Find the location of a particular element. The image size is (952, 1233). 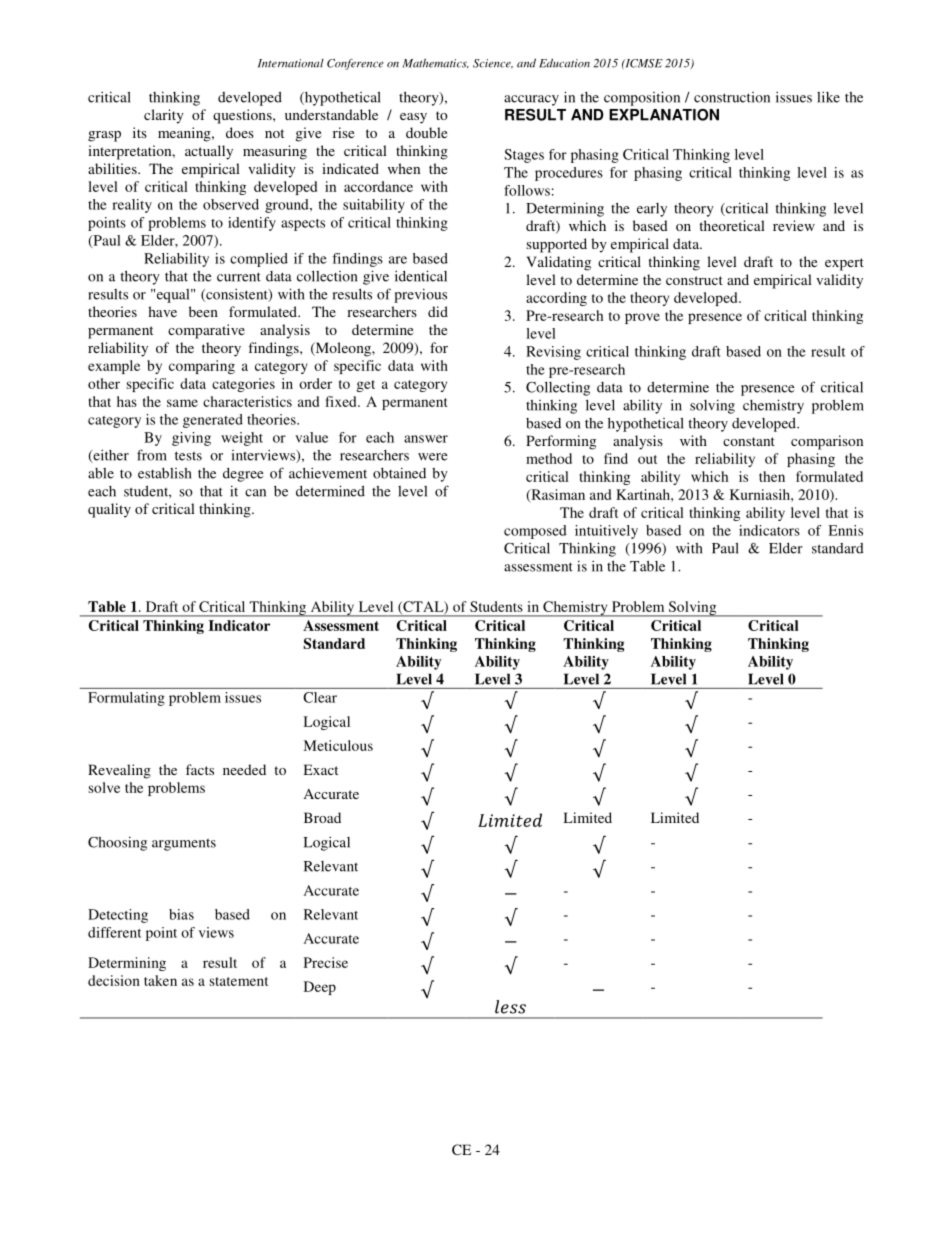

like is located at coordinates (828, 97).
